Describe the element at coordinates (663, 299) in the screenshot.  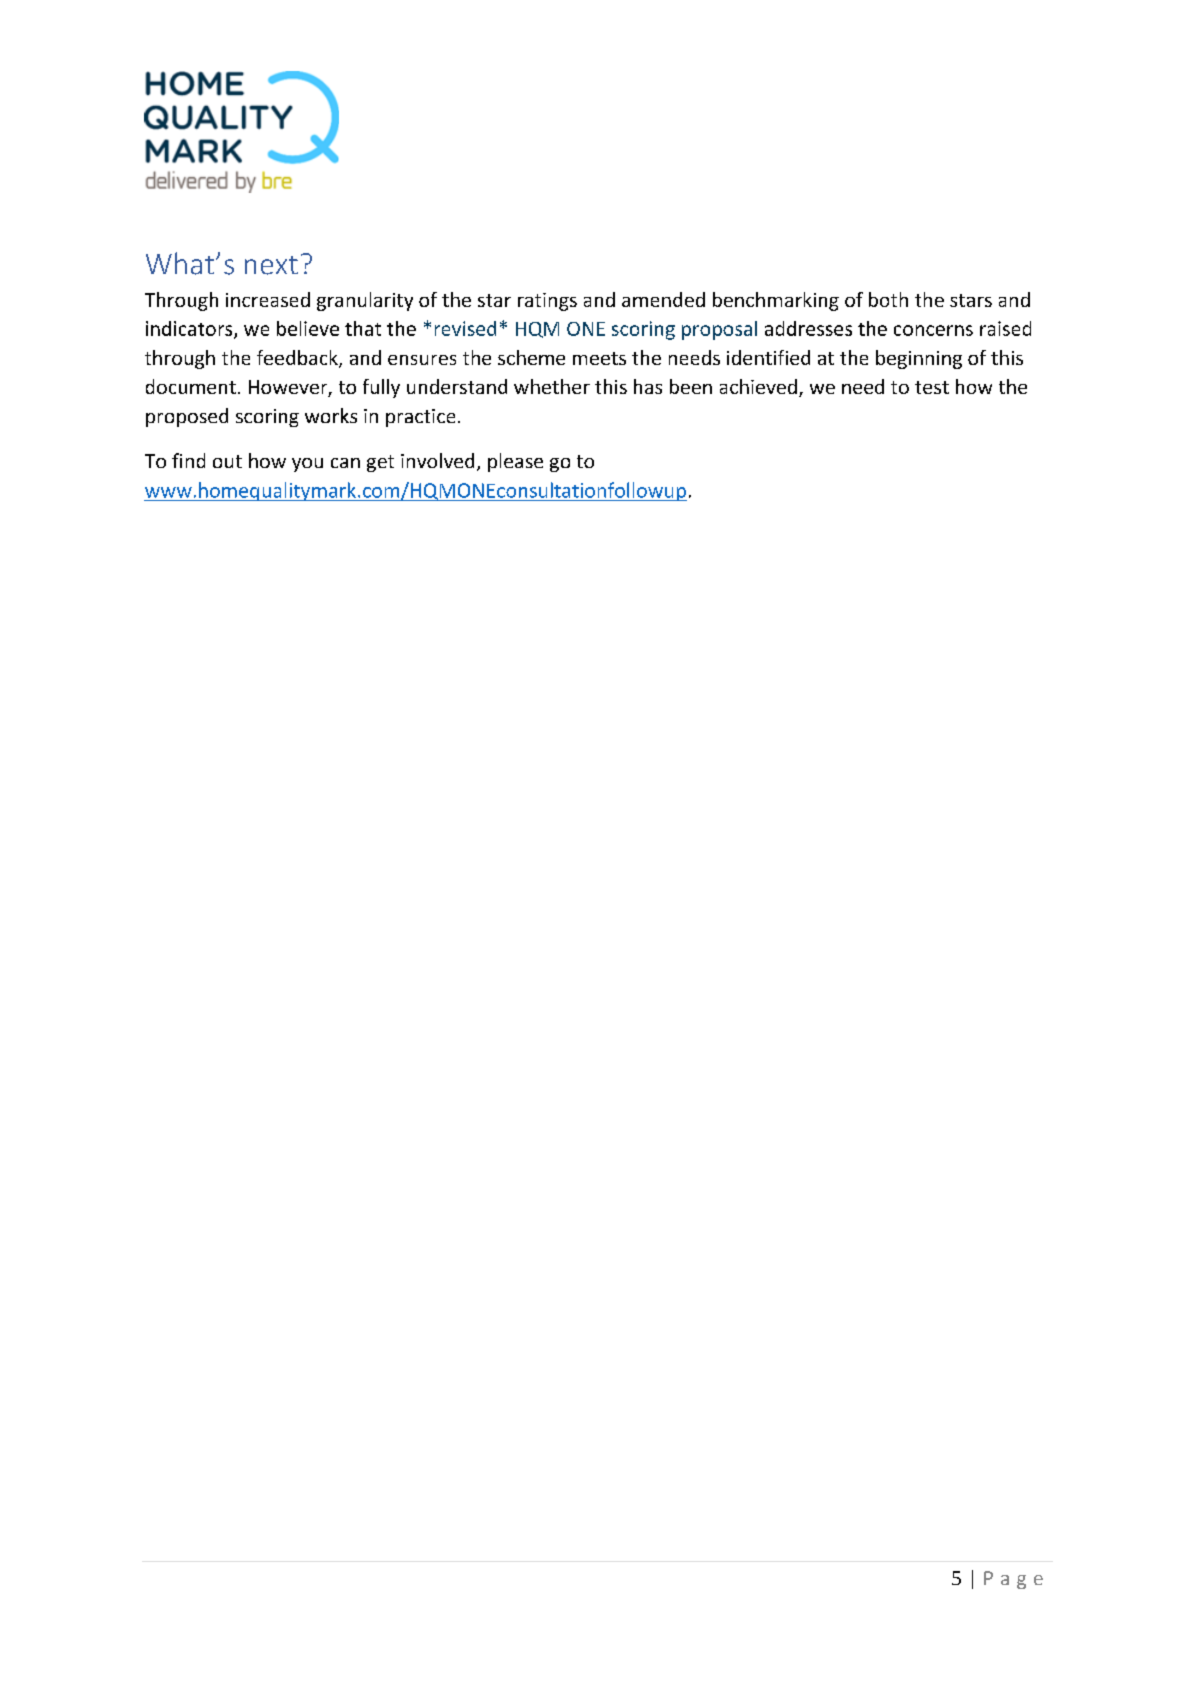
I see `amended` at that location.
